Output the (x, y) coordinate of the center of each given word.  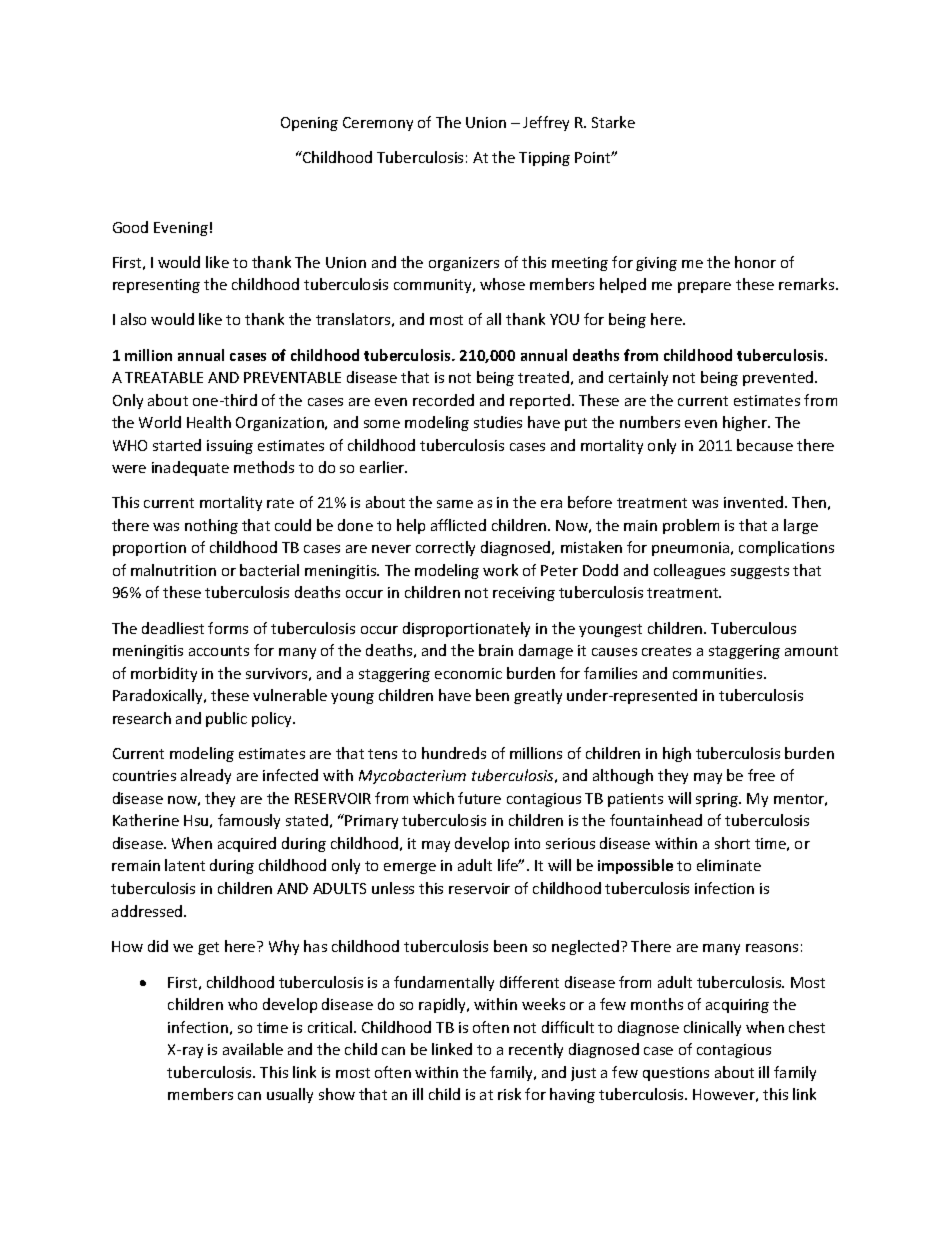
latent (185, 865)
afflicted (458, 525)
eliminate (729, 865)
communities (719, 673)
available (253, 1049)
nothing (211, 526)
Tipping (544, 159)
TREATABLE (164, 377)
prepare (704, 287)
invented (755, 502)
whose (502, 284)
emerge (410, 868)
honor (755, 262)
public (226, 719)
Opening (309, 124)
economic (468, 673)
